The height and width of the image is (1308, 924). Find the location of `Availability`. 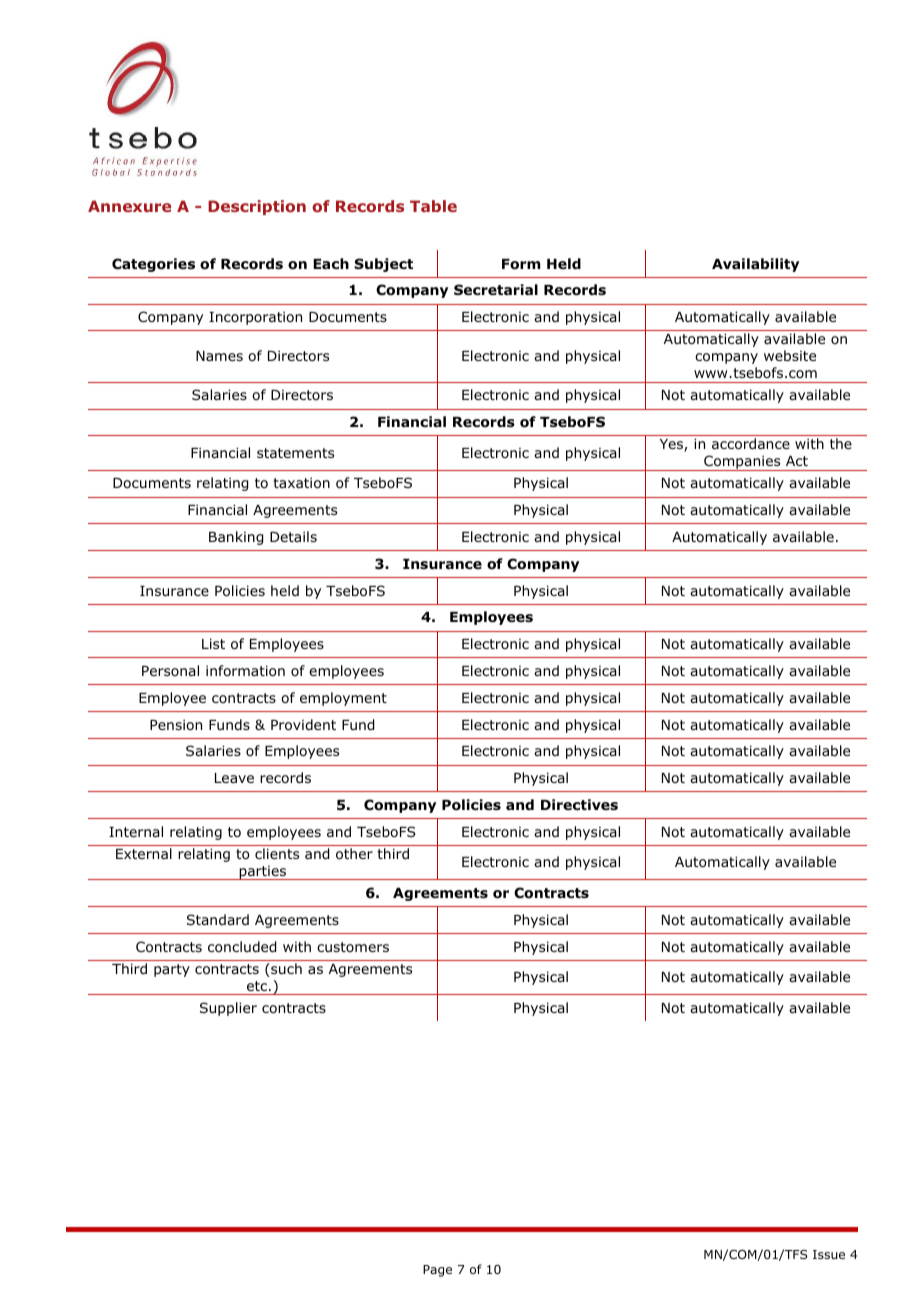

Availability is located at coordinates (755, 265).
